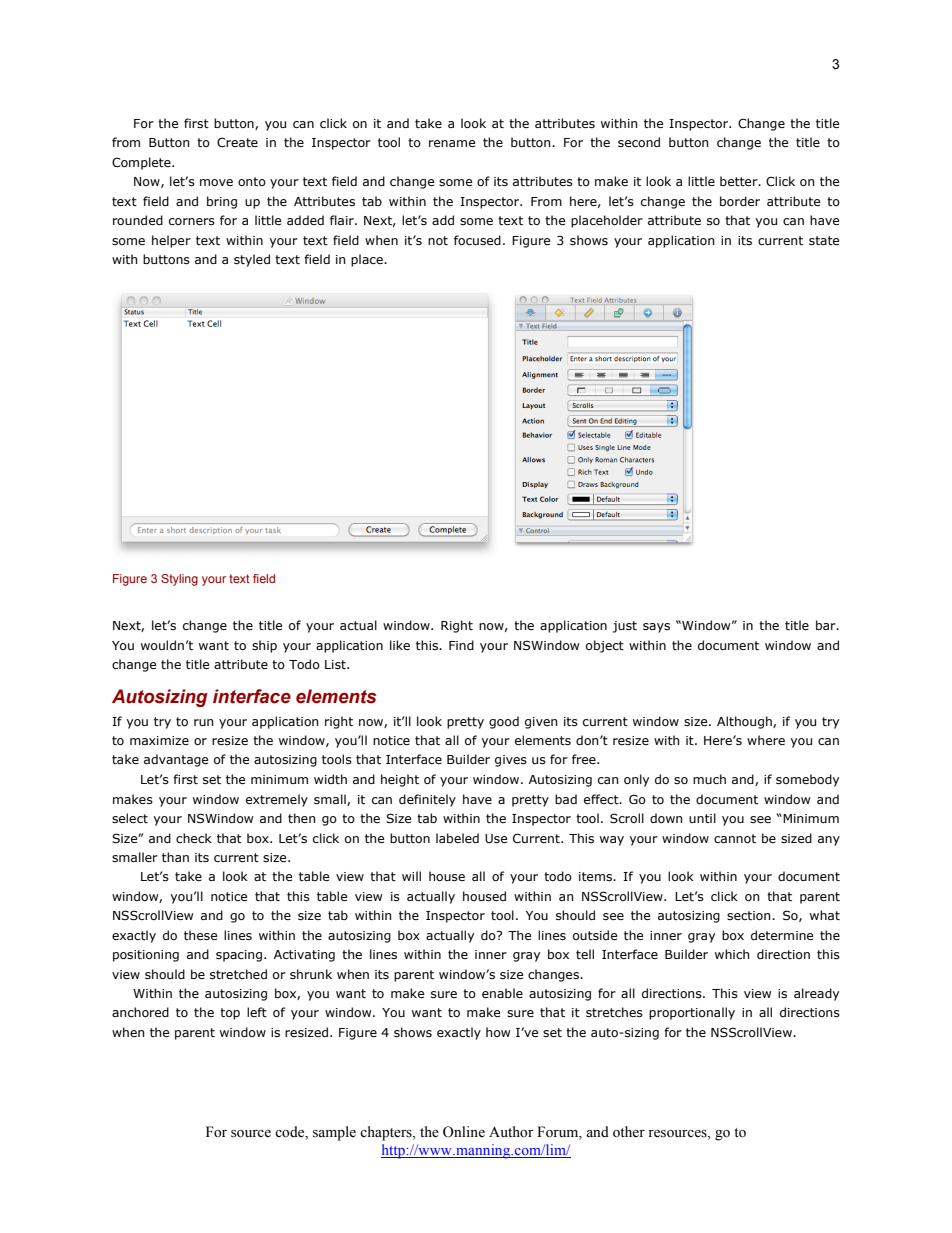 This document has height=1233, width=952. I want to click on ship, so click(264, 646).
